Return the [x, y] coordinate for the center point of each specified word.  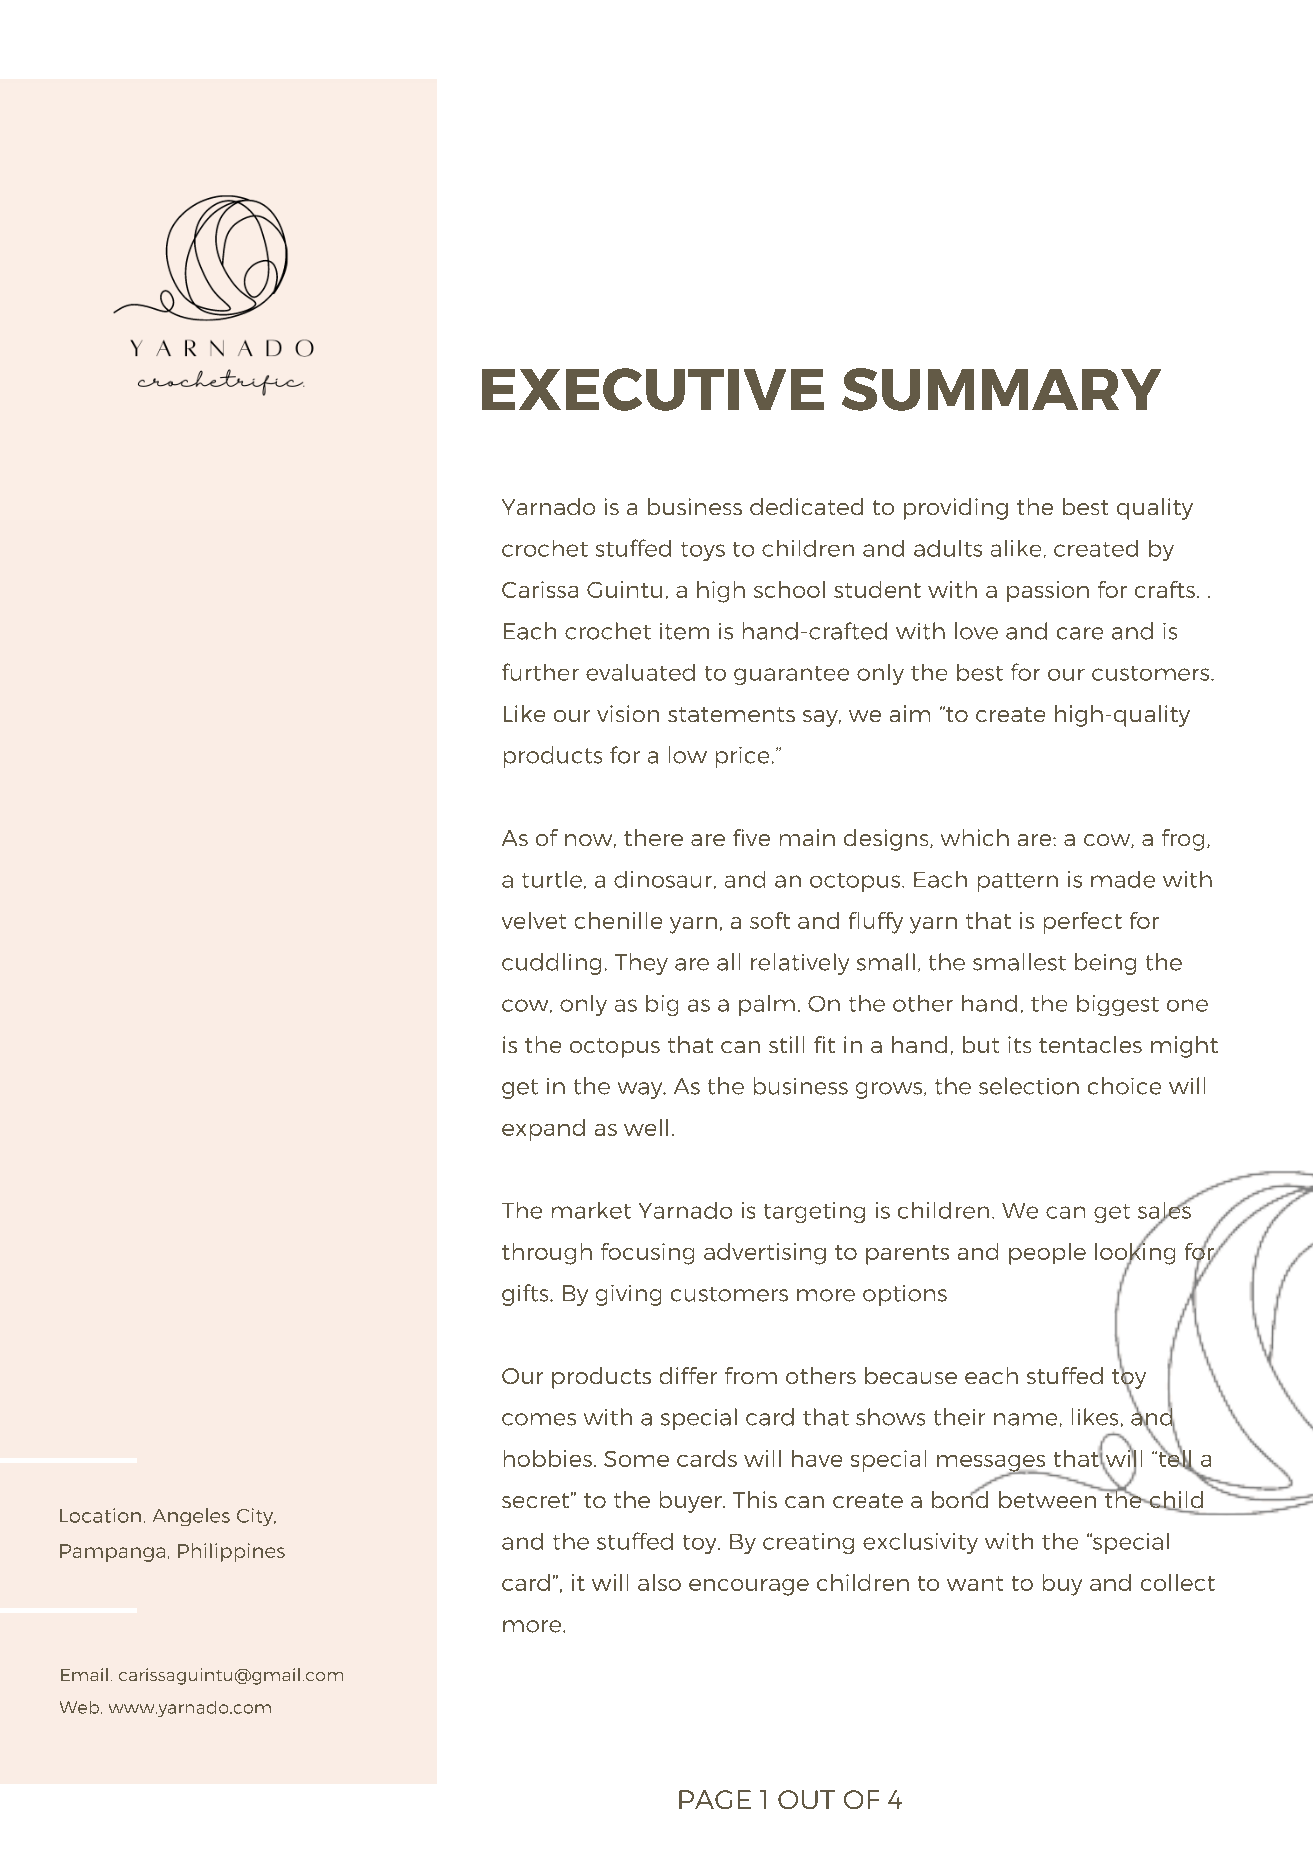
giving [628, 1295]
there [653, 837]
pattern [1018, 882]
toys [703, 551]
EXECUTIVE [653, 389]
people [1047, 1254]
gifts [526, 1295]
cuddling [551, 964]
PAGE [715, 1799]
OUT [806, 1799]
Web [81, 1707]
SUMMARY [1001, 389]
